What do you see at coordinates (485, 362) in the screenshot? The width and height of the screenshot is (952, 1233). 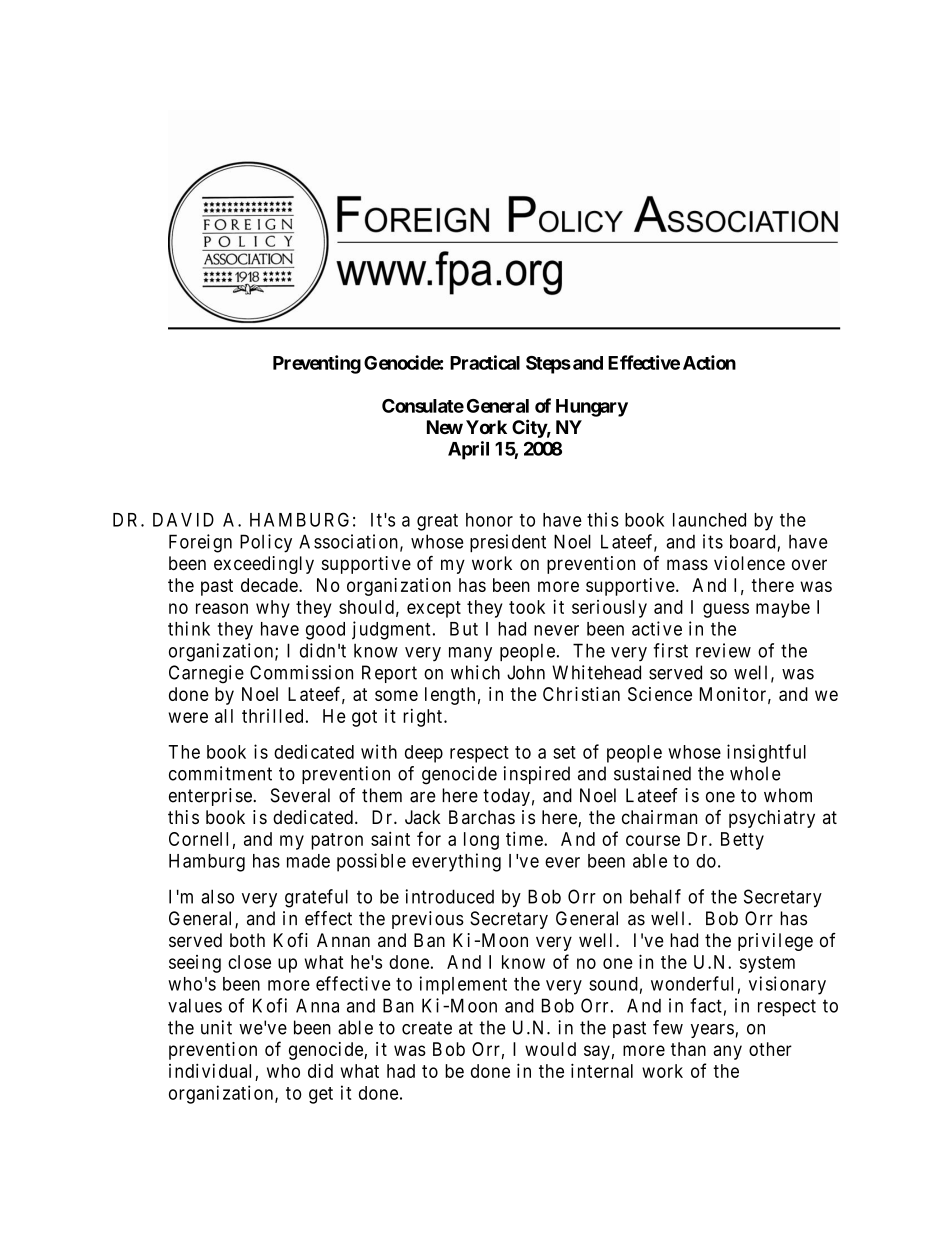 I see `Practical` at bounding box center [485, 362].
